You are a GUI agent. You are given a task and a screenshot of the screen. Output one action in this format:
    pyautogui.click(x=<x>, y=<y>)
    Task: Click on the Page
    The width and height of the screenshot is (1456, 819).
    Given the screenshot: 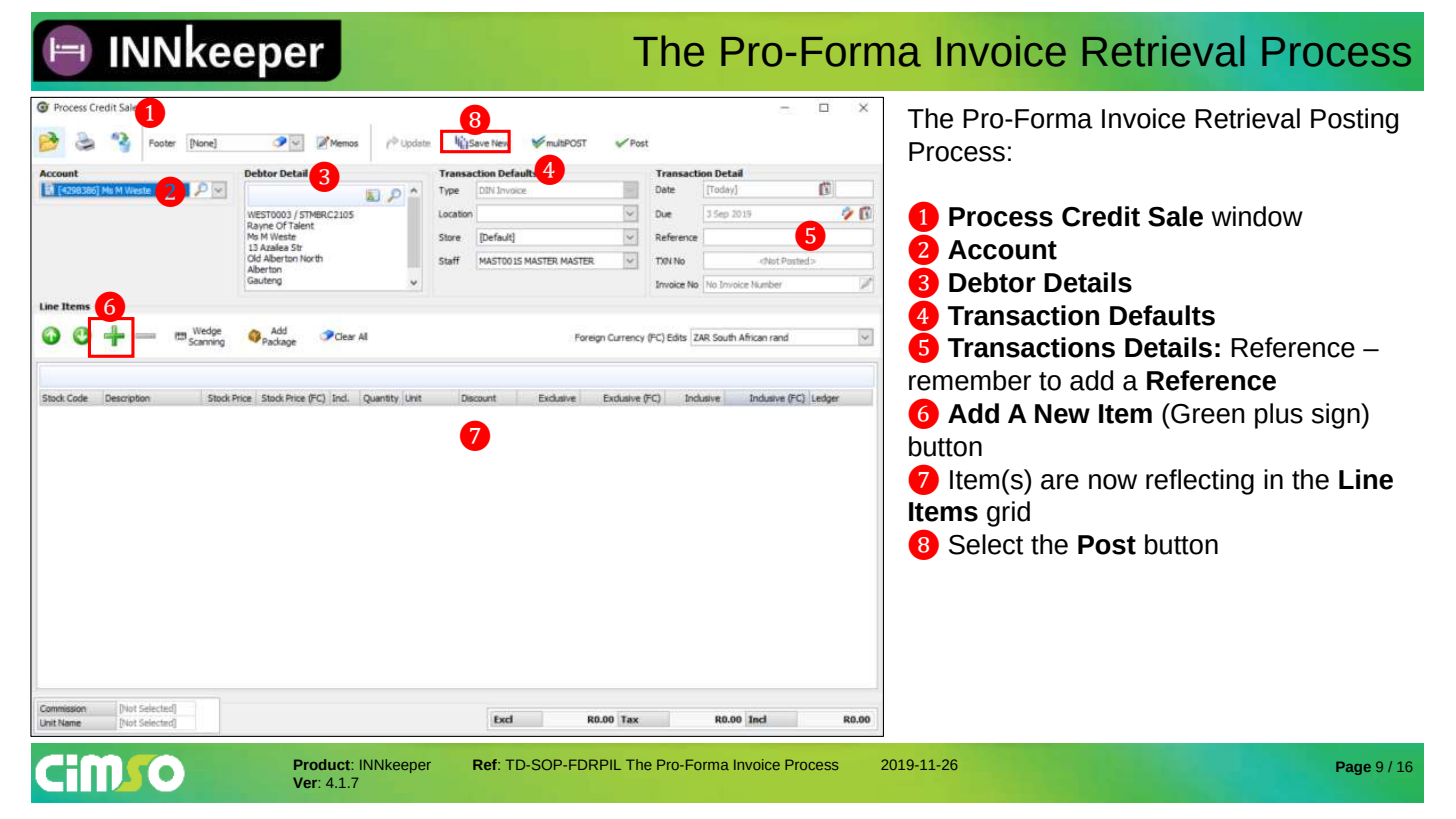 What is the action you would take?
    pyautogui.click(x=1353, y=768)
